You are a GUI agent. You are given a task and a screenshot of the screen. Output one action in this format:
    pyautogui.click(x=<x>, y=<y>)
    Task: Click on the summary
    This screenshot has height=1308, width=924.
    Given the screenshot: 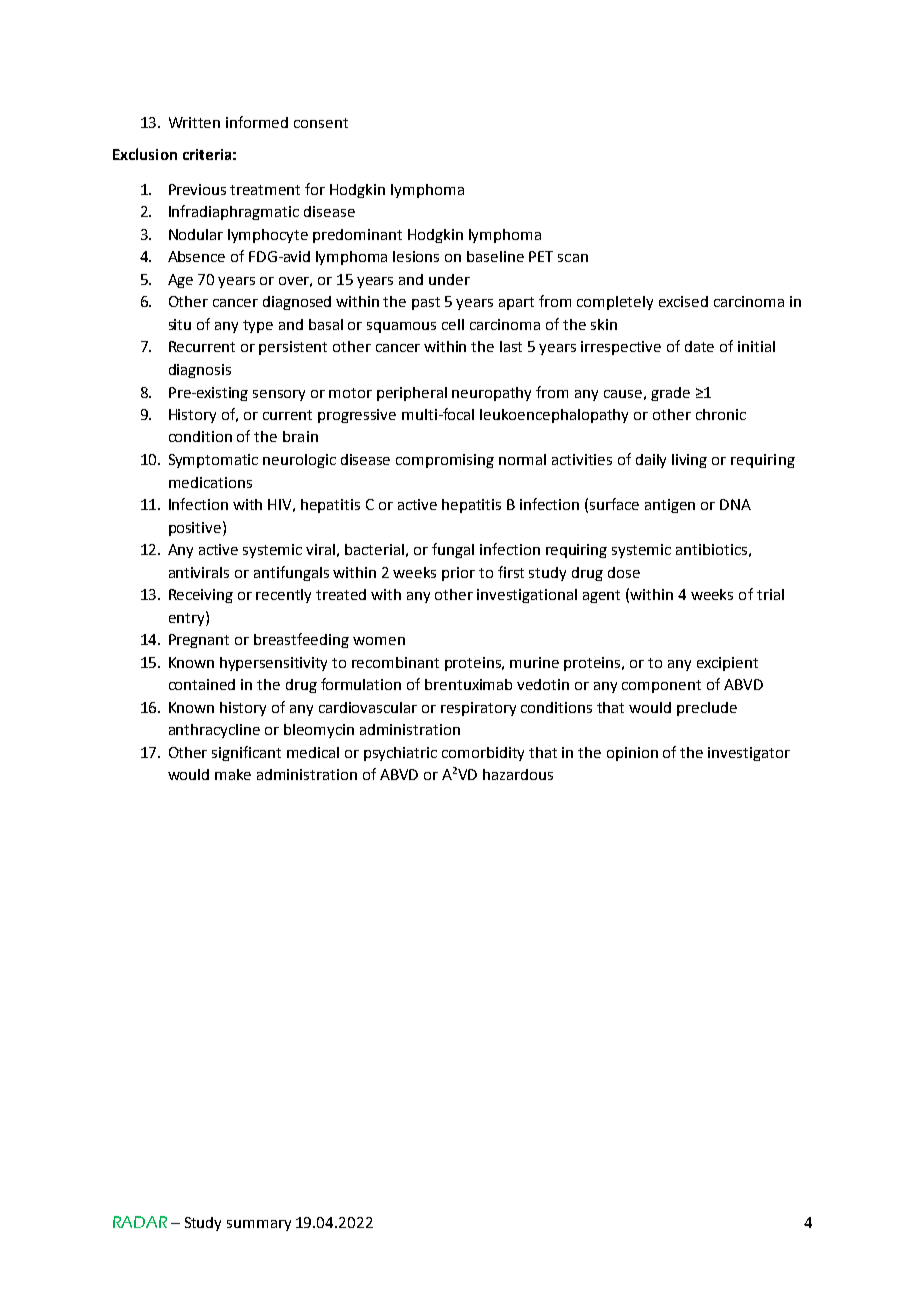 What is the action you would take?
    pyautogui.click(x=259, y=1225)
